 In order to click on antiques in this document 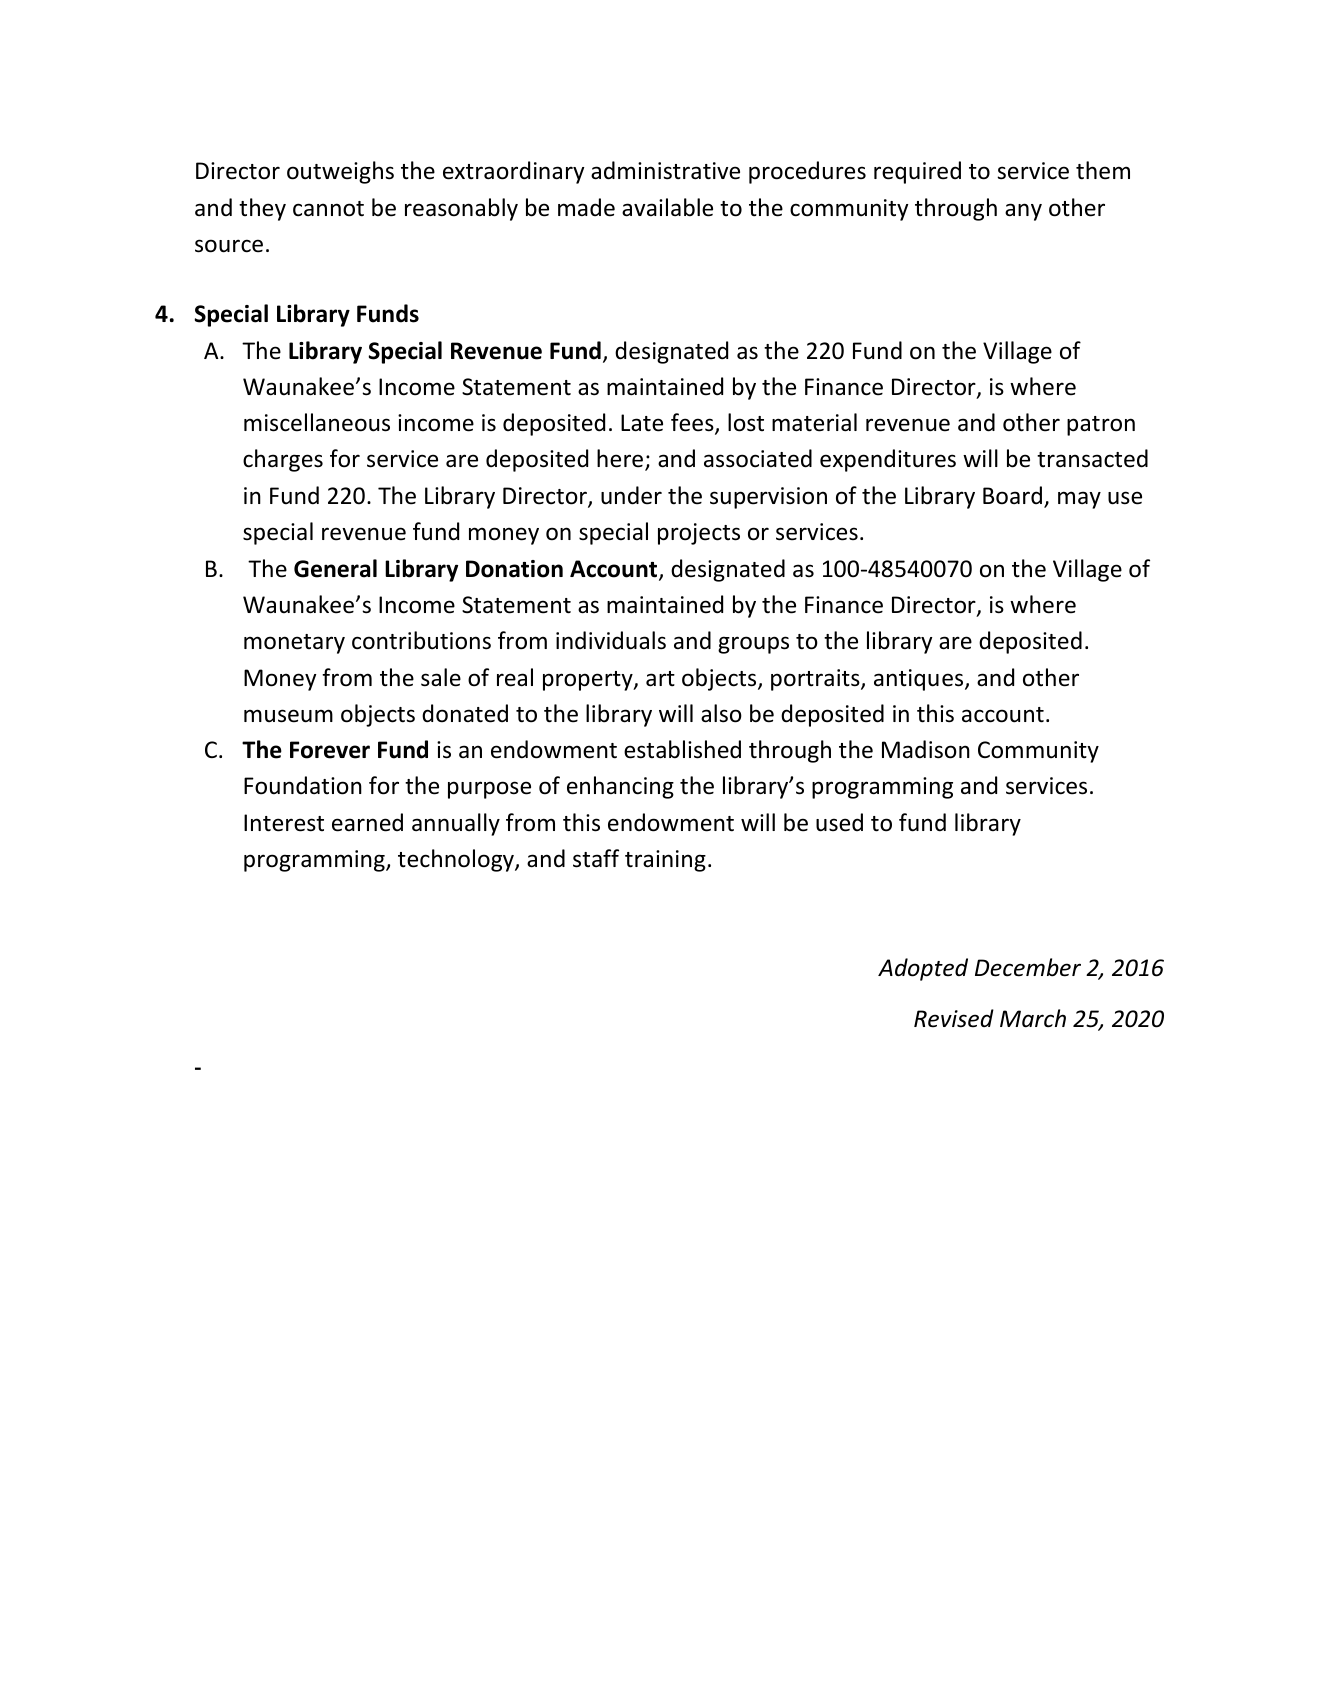, I will do `click(920, 680)`.
